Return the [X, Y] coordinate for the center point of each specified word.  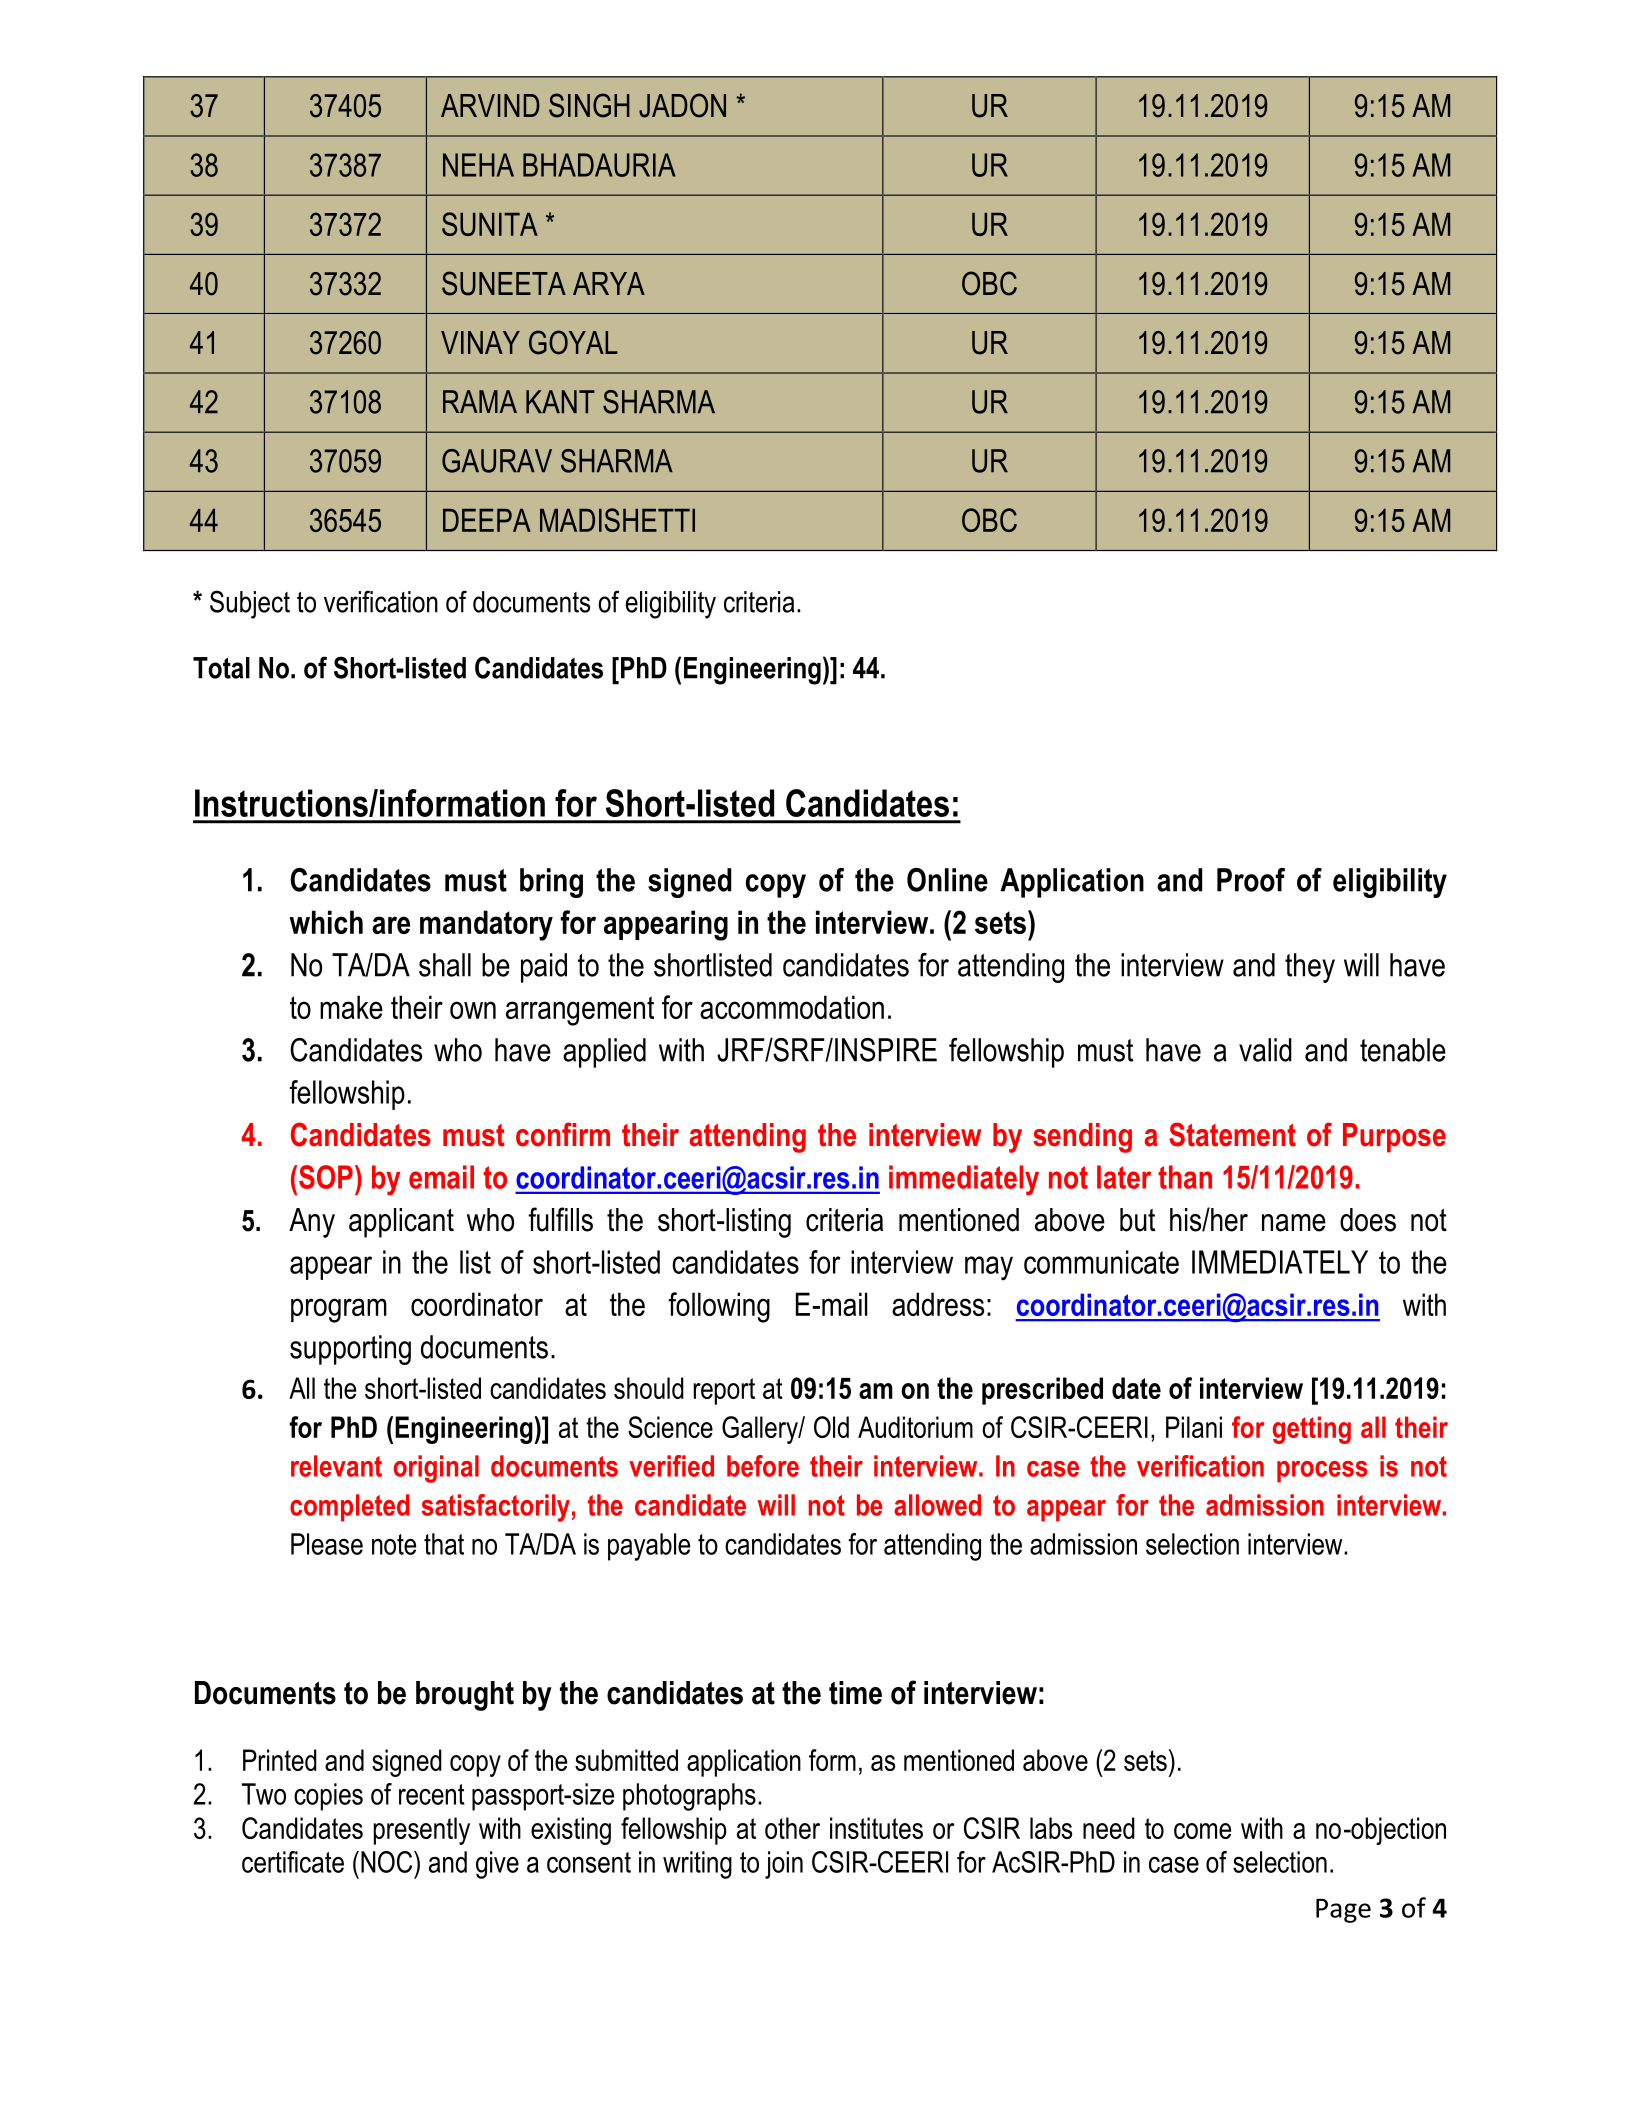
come [1202, 1831]
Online [947, 880]
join [784, 1865]
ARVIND [490, 105]
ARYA [609, 283]
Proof [1251, 880]
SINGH [589, 105]
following [719, 1307]
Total [221, 668]
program [339, 1310]
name [1294, 1223]
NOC [388, 1862]
